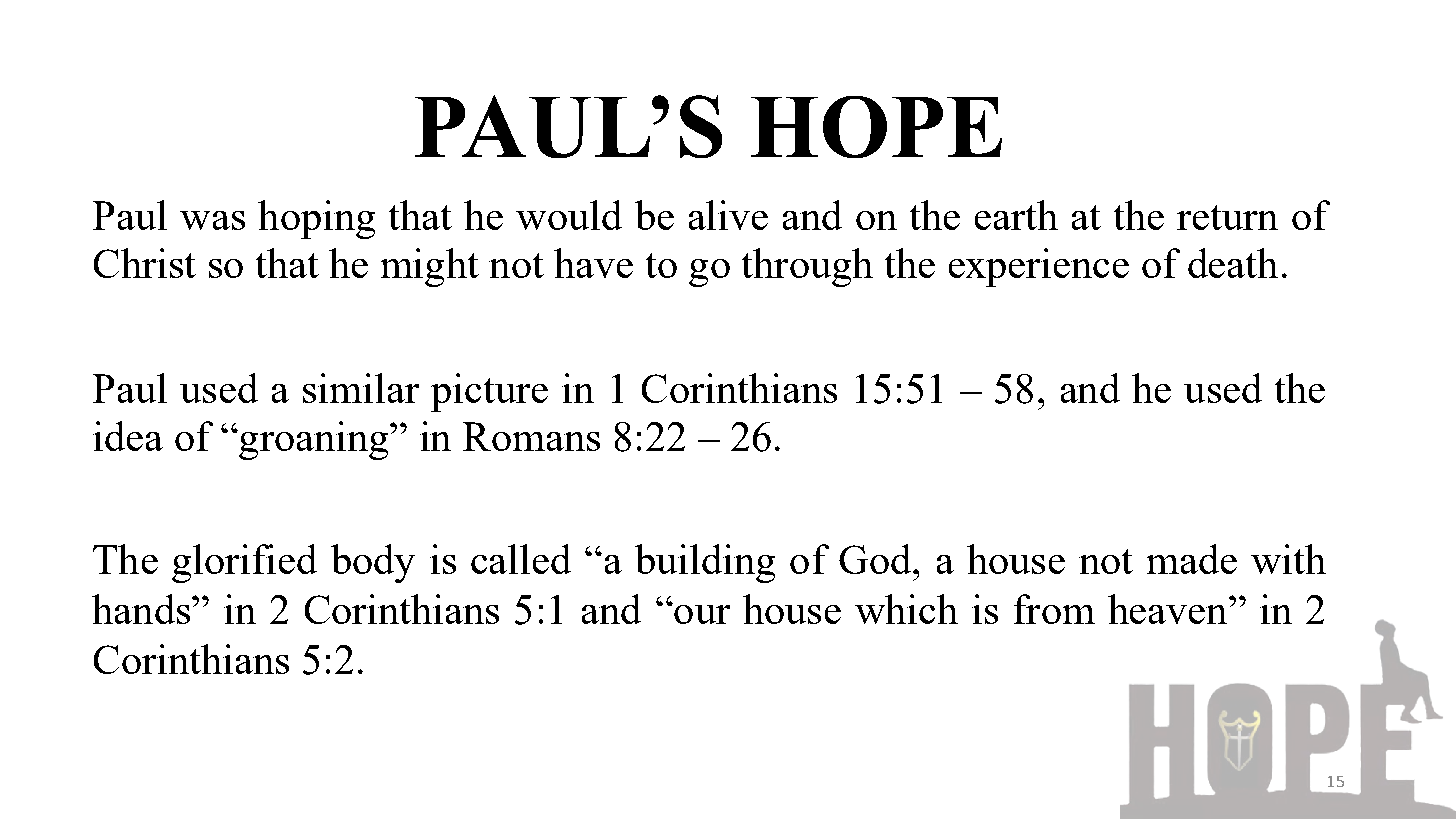  What do you see at coordinates (1227, 217) in the screenshot?
I see `return` at bounding box center [1227, 217].
